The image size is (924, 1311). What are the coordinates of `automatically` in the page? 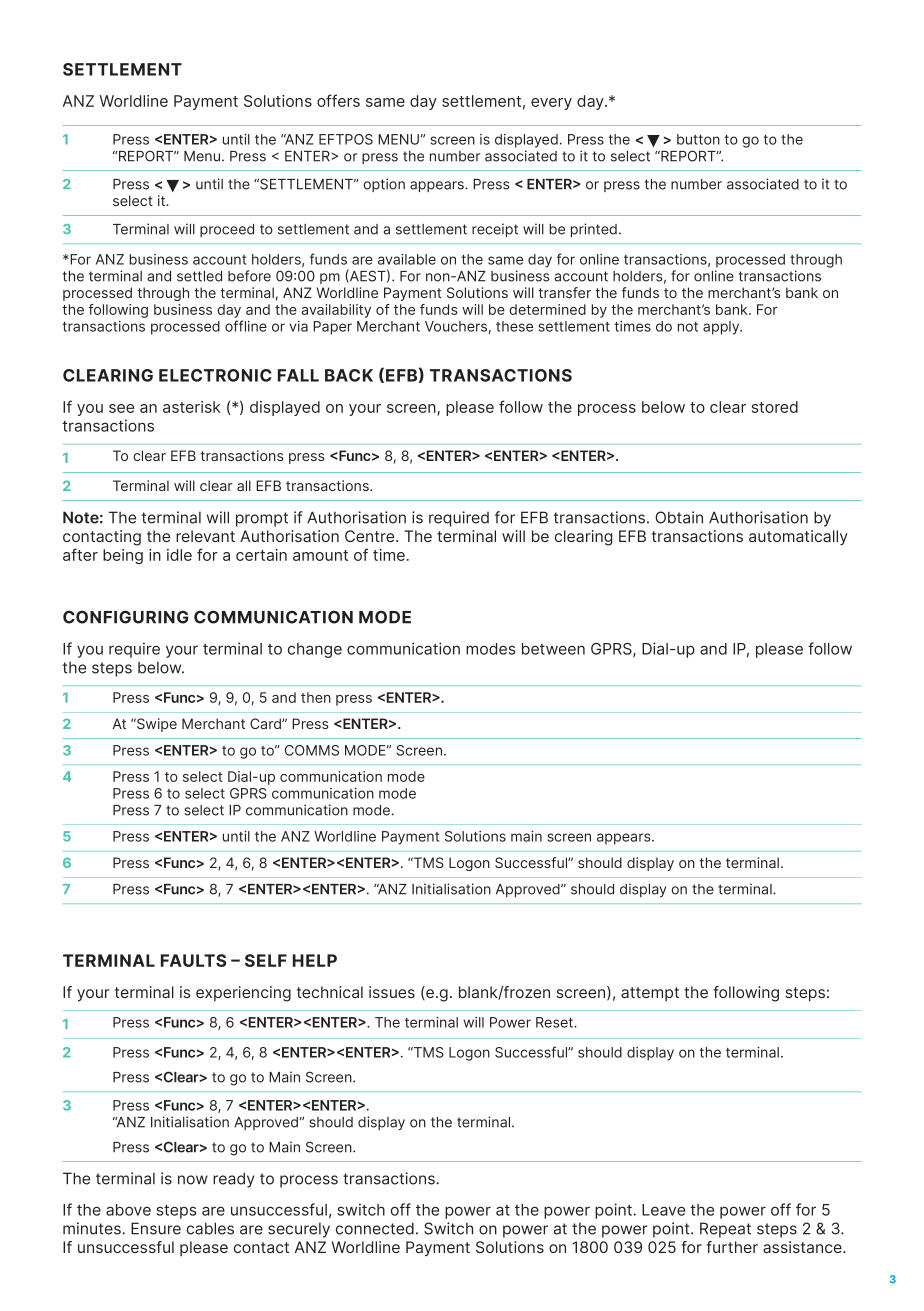 It's located at (798, 537).
